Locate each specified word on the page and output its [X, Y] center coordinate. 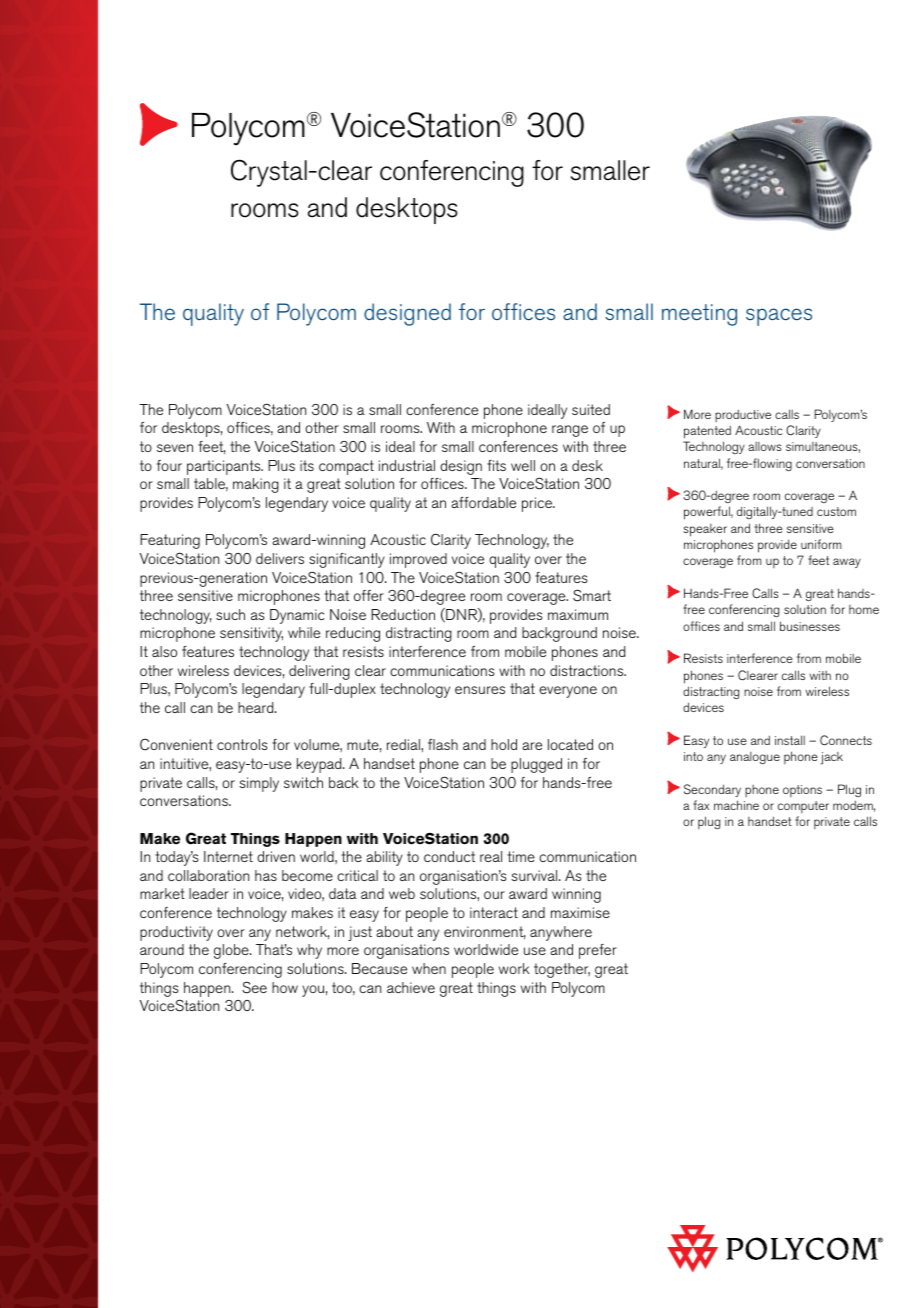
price [538, 504]
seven [175, 448]
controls [242, 744]
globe [232, 951]
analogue [755, 758]
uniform [821, 544]
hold [504, 744]
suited [591, 409]
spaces [779, 317]
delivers [280, 558]
